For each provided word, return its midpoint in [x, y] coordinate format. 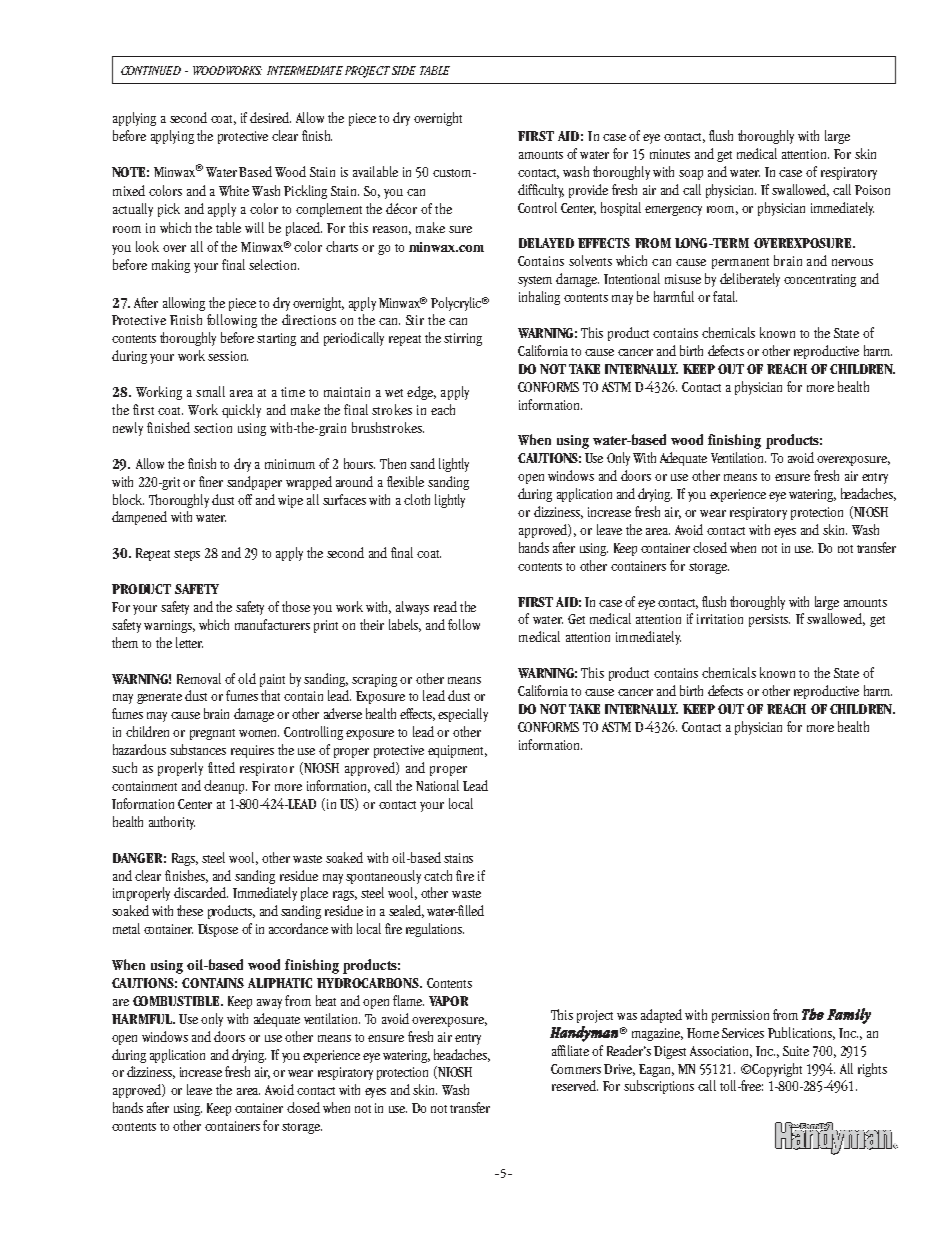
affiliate [570, 1050]
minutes [670, 154]
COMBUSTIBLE [177, 1001]
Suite [796, 1051]
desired [270, 117]
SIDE [404, 70]
